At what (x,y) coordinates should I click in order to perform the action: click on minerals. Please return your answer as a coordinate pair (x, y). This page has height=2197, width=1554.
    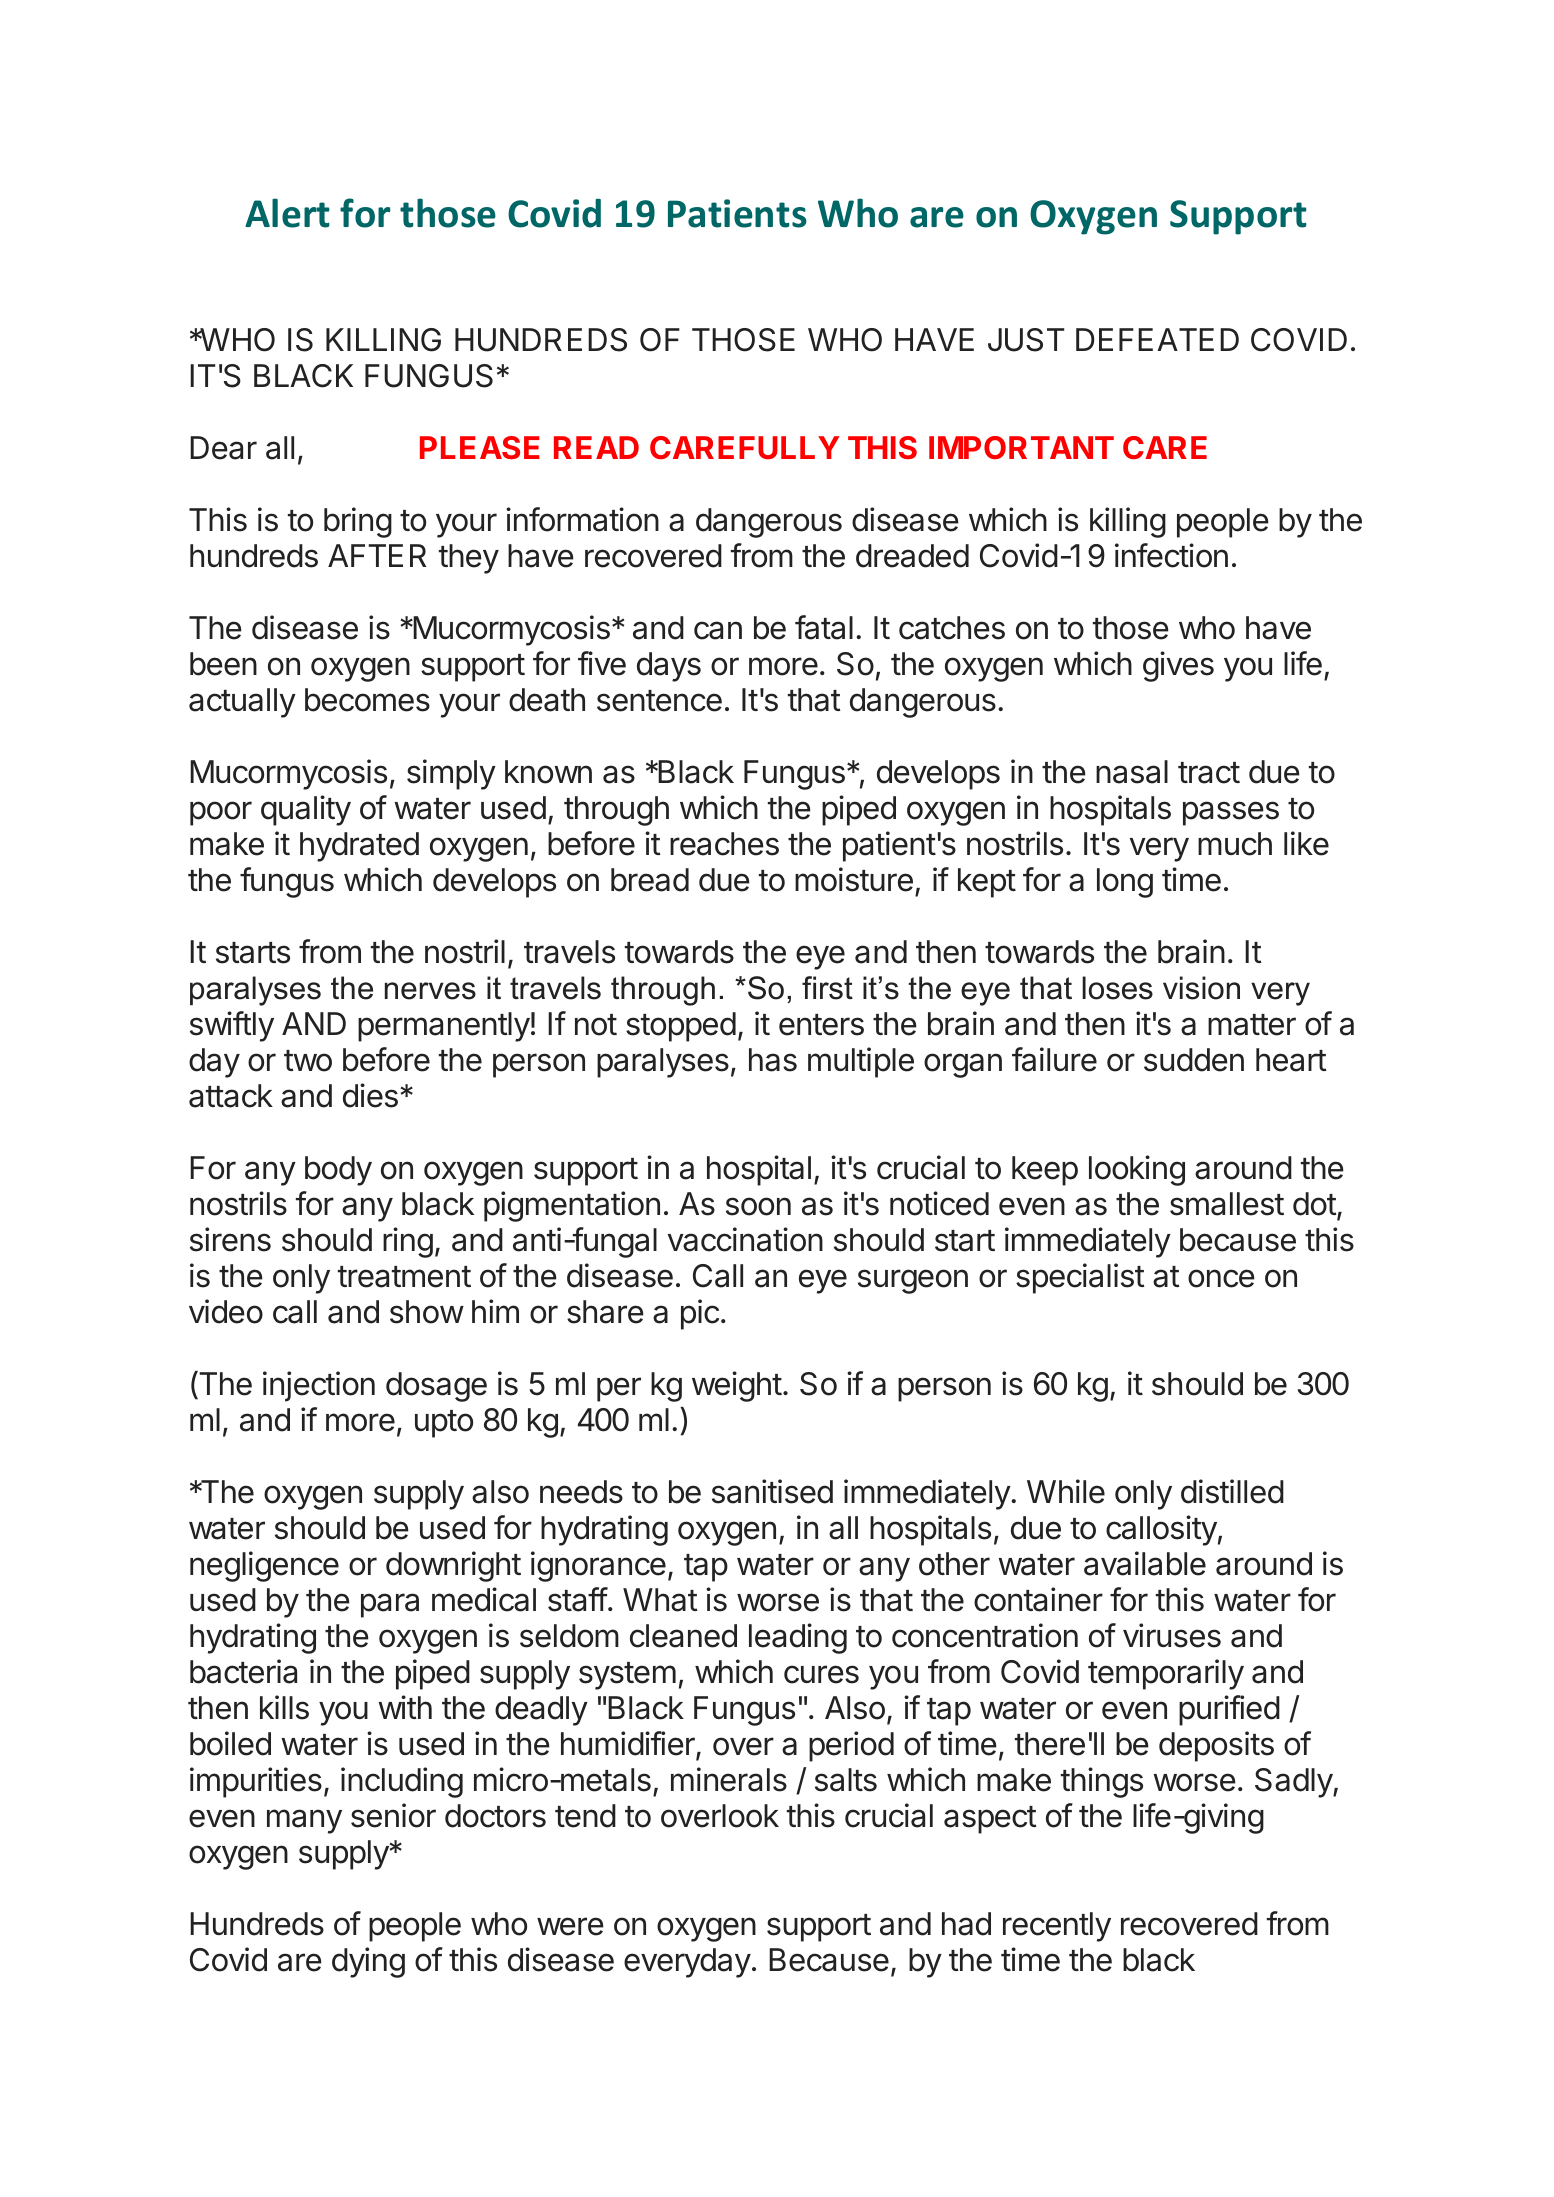
    Looking at the image, I should click on (729, 1779).
